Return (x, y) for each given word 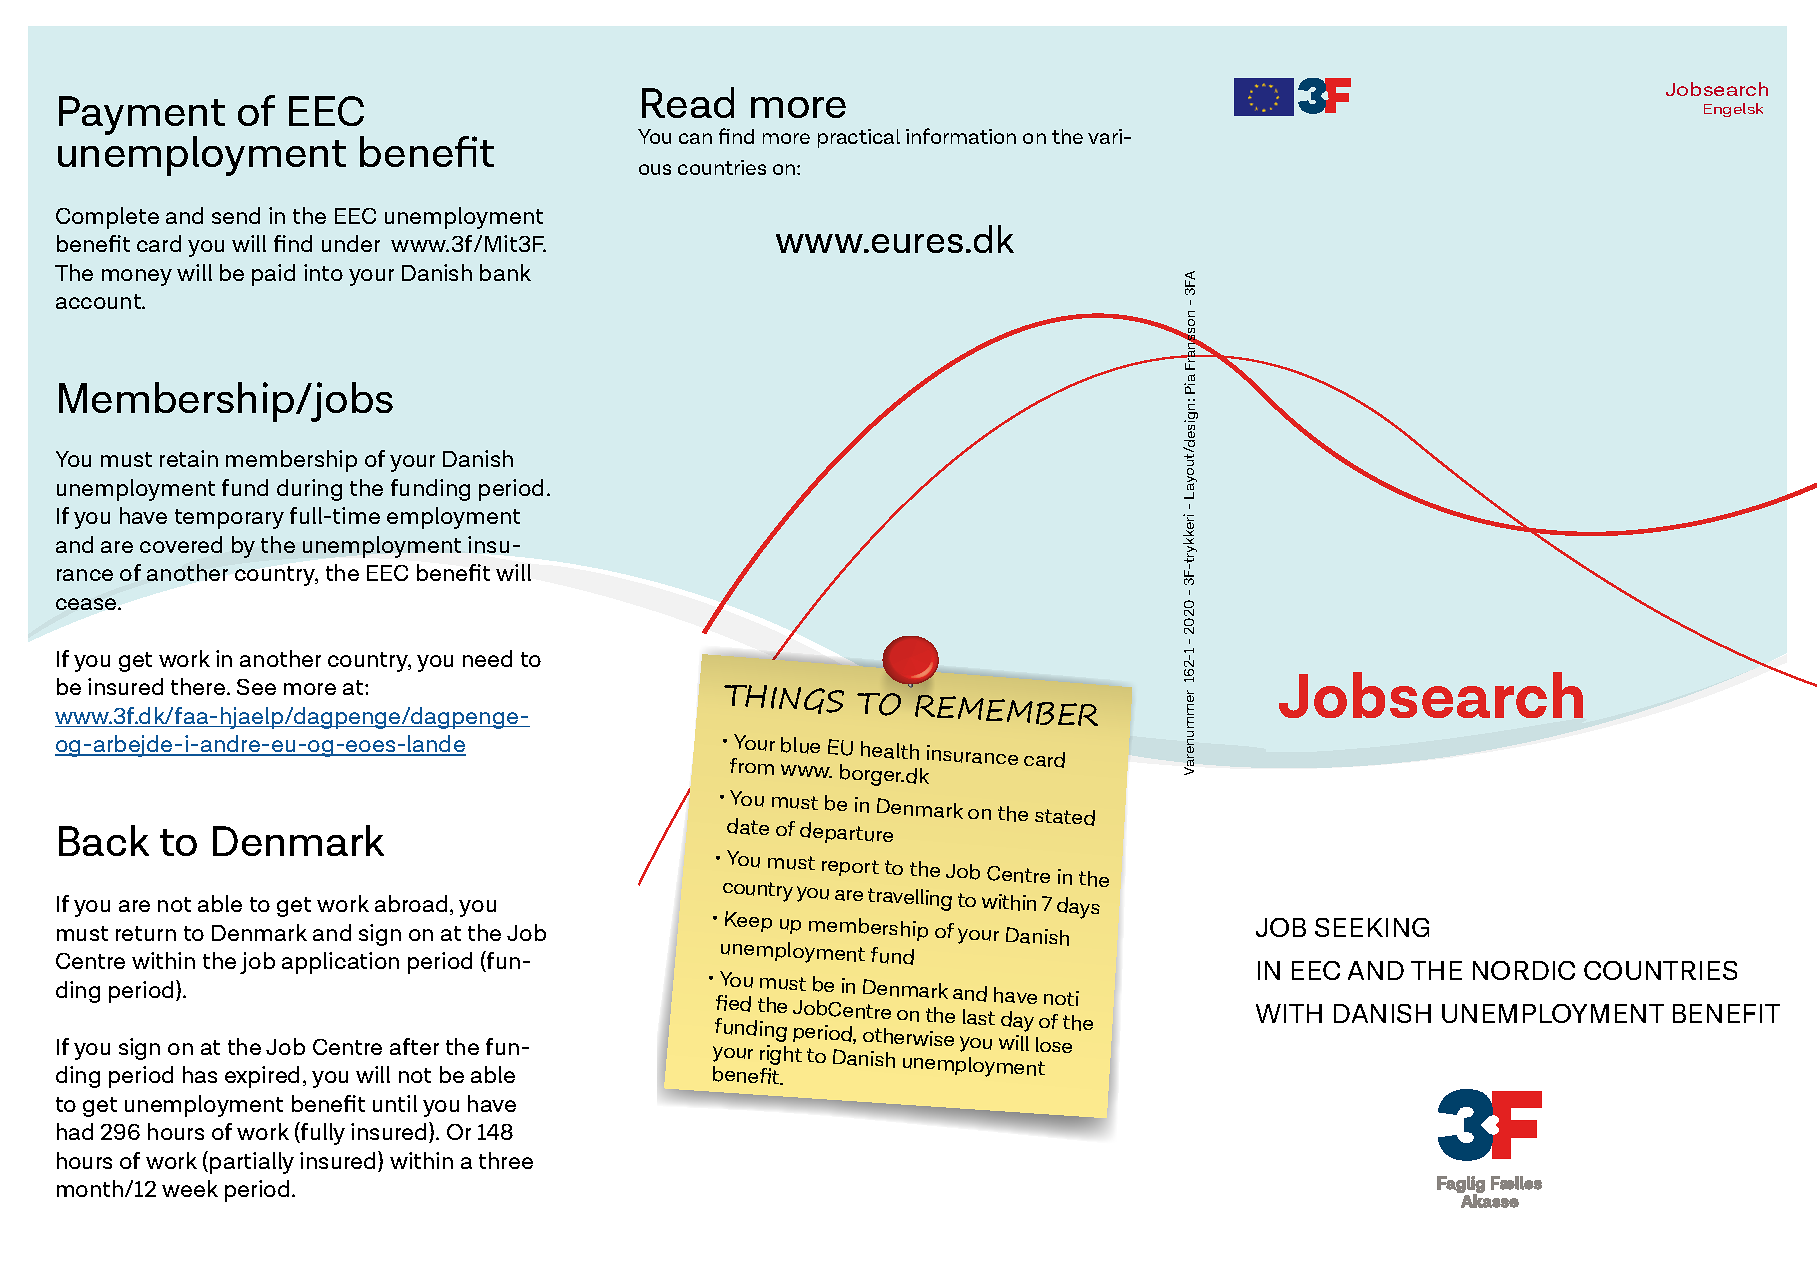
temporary (229, 519)
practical (859, 138)
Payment (142, 117)
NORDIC (1524, 970)
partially (252, 1163)
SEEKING (1372, 927)
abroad (411, 903)
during (309, 490)
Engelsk (1733, 110)
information (961, 136)
